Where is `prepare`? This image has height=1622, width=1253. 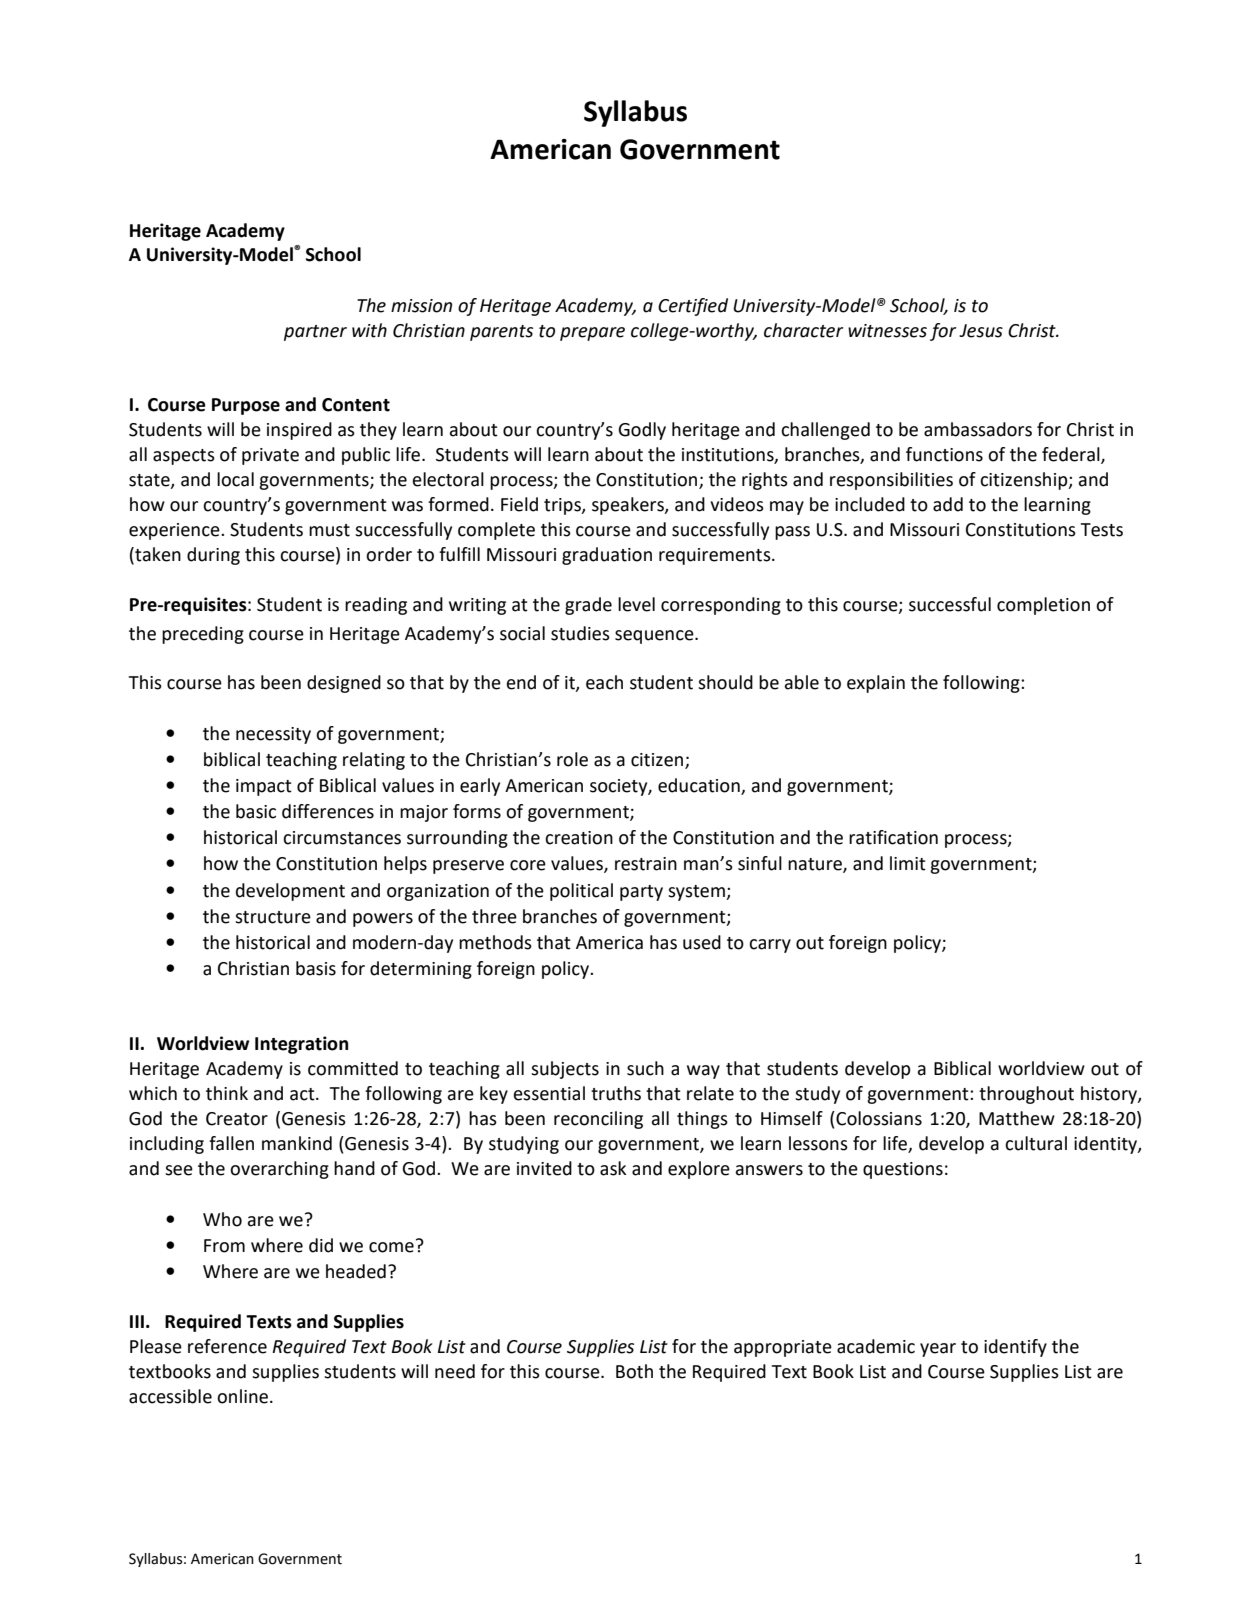 prepare is located at coordinates (592, 334).
